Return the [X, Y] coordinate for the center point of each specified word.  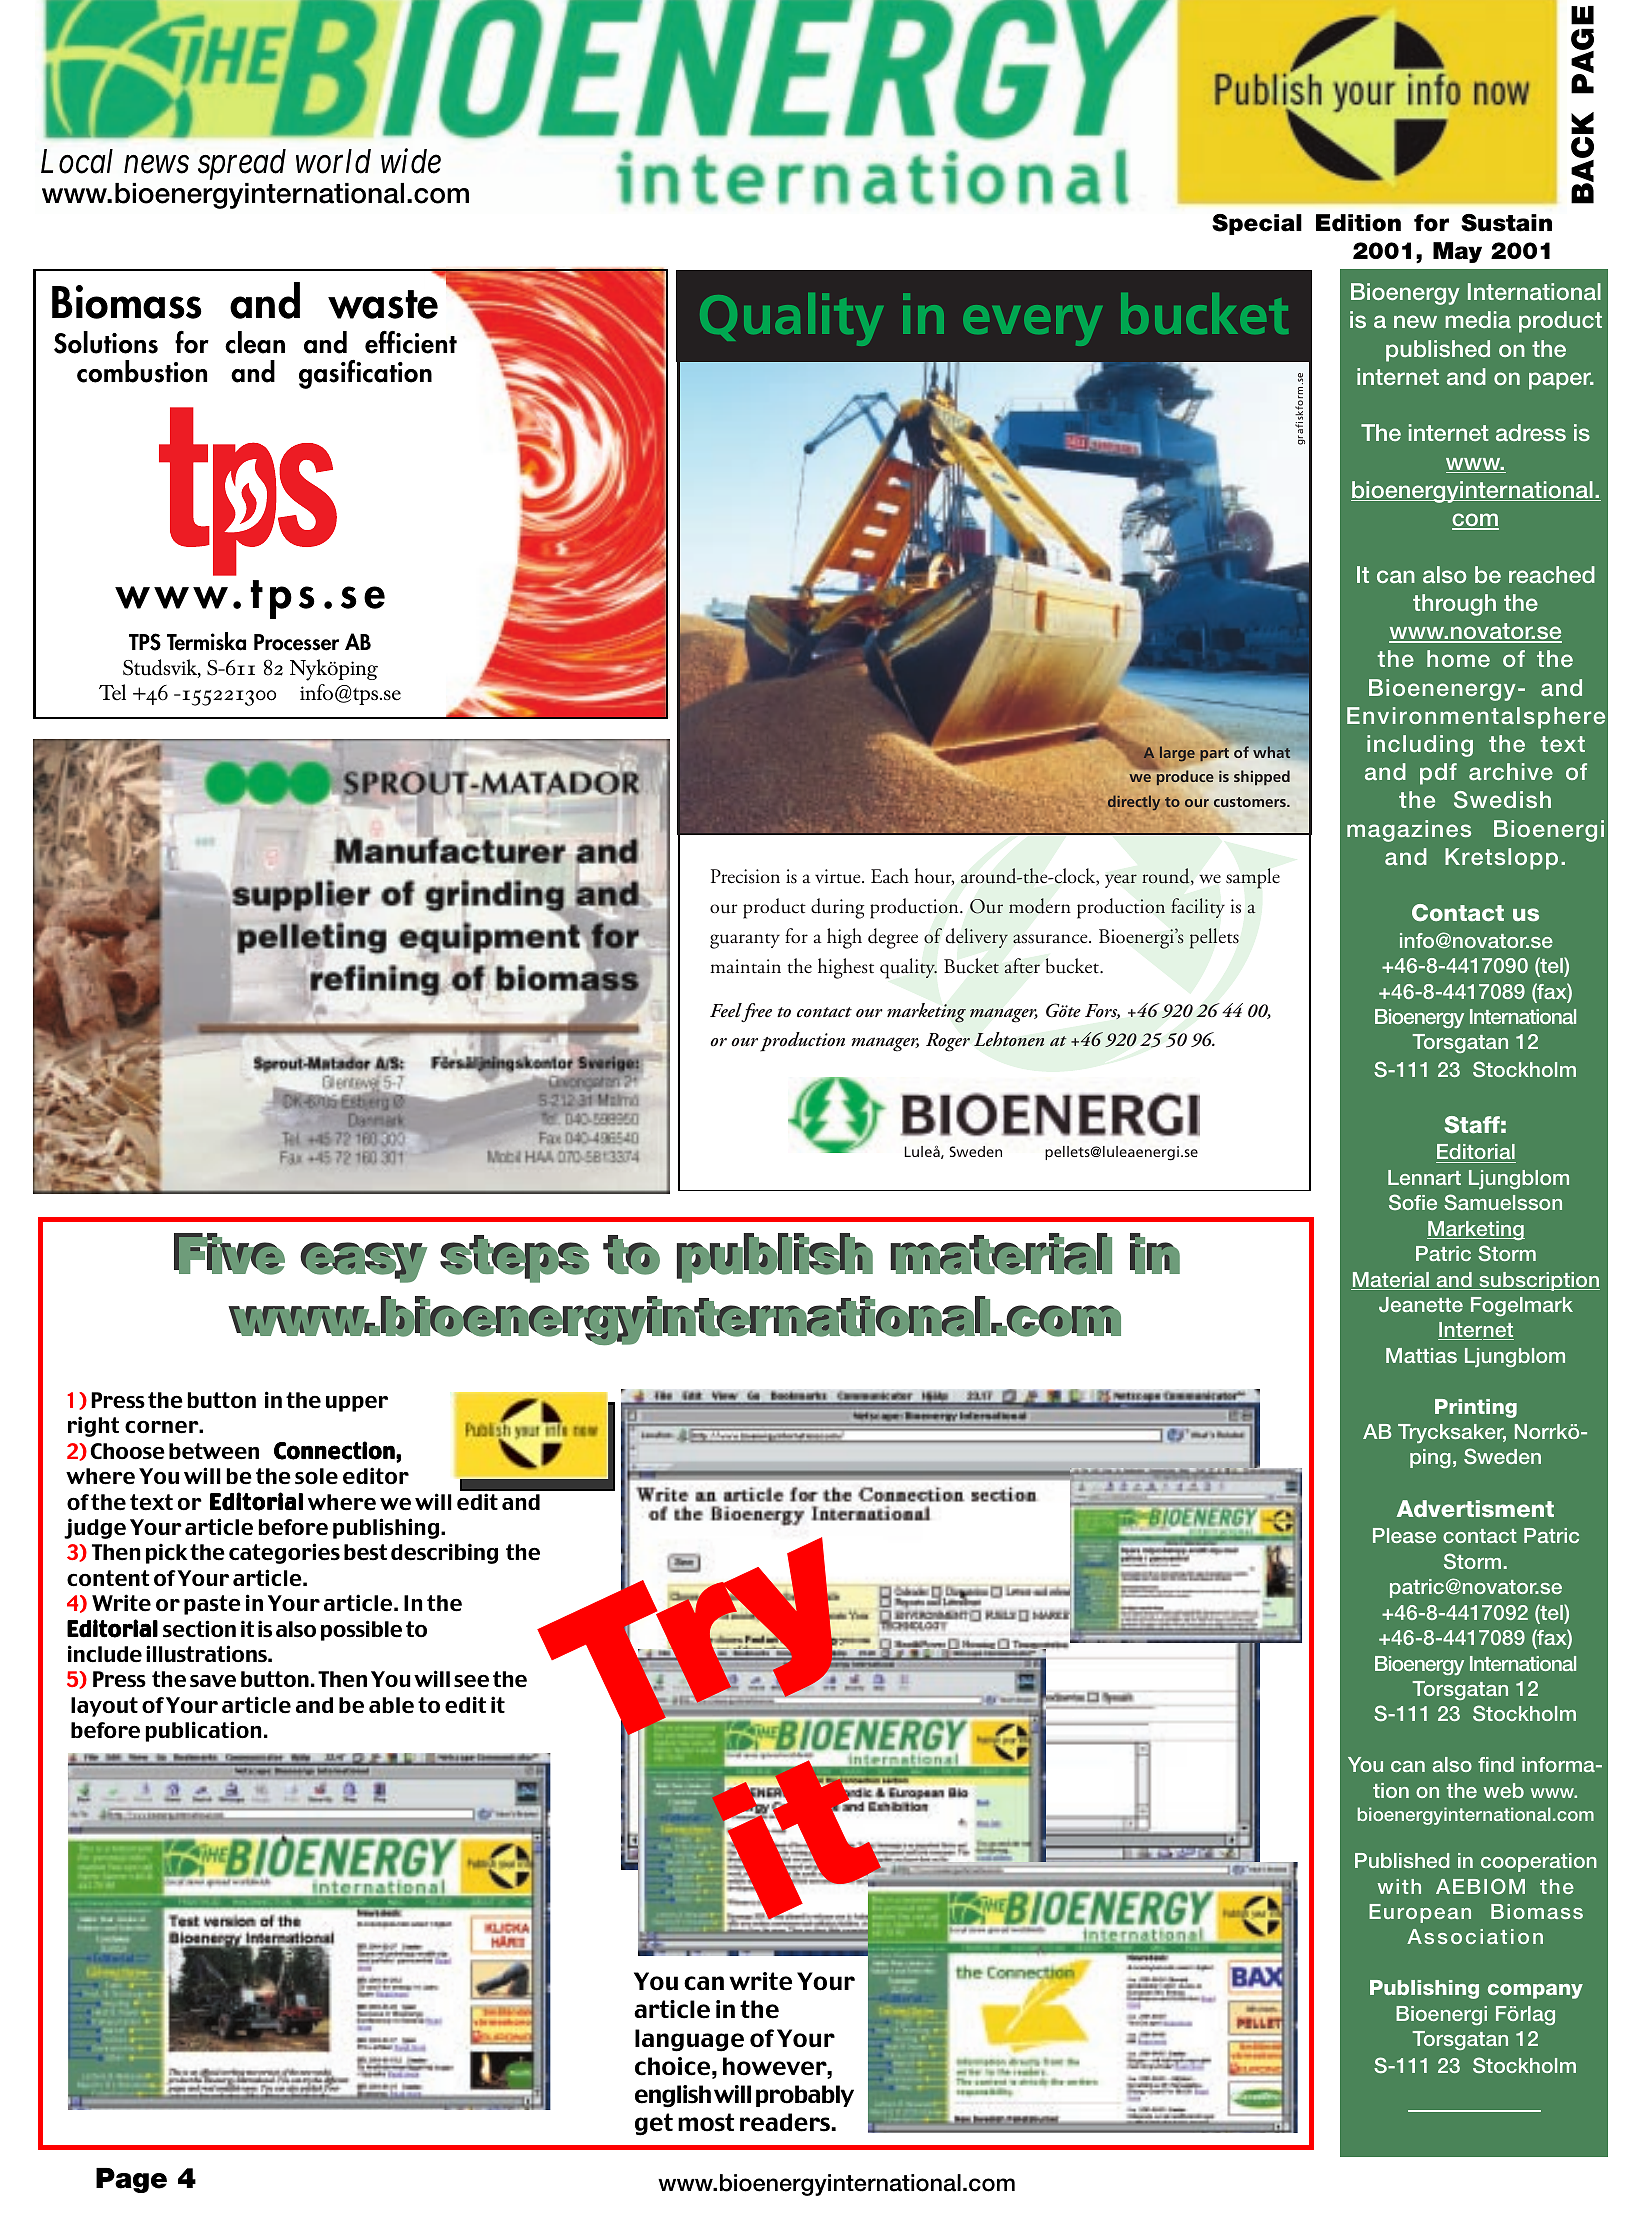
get [654, 2124]
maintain [745, 966]
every [1033, 325]
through [1454, 605]
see [471, 1681]
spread [242, 164]
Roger [948, 1042]
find [1496, 1764]
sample [1253, 878]
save [213, 1681]
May [1457, 252]
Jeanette [1421, 1305]
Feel [726, 1010]
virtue [839, 876]
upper [357, 1404]
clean [255, 342]
